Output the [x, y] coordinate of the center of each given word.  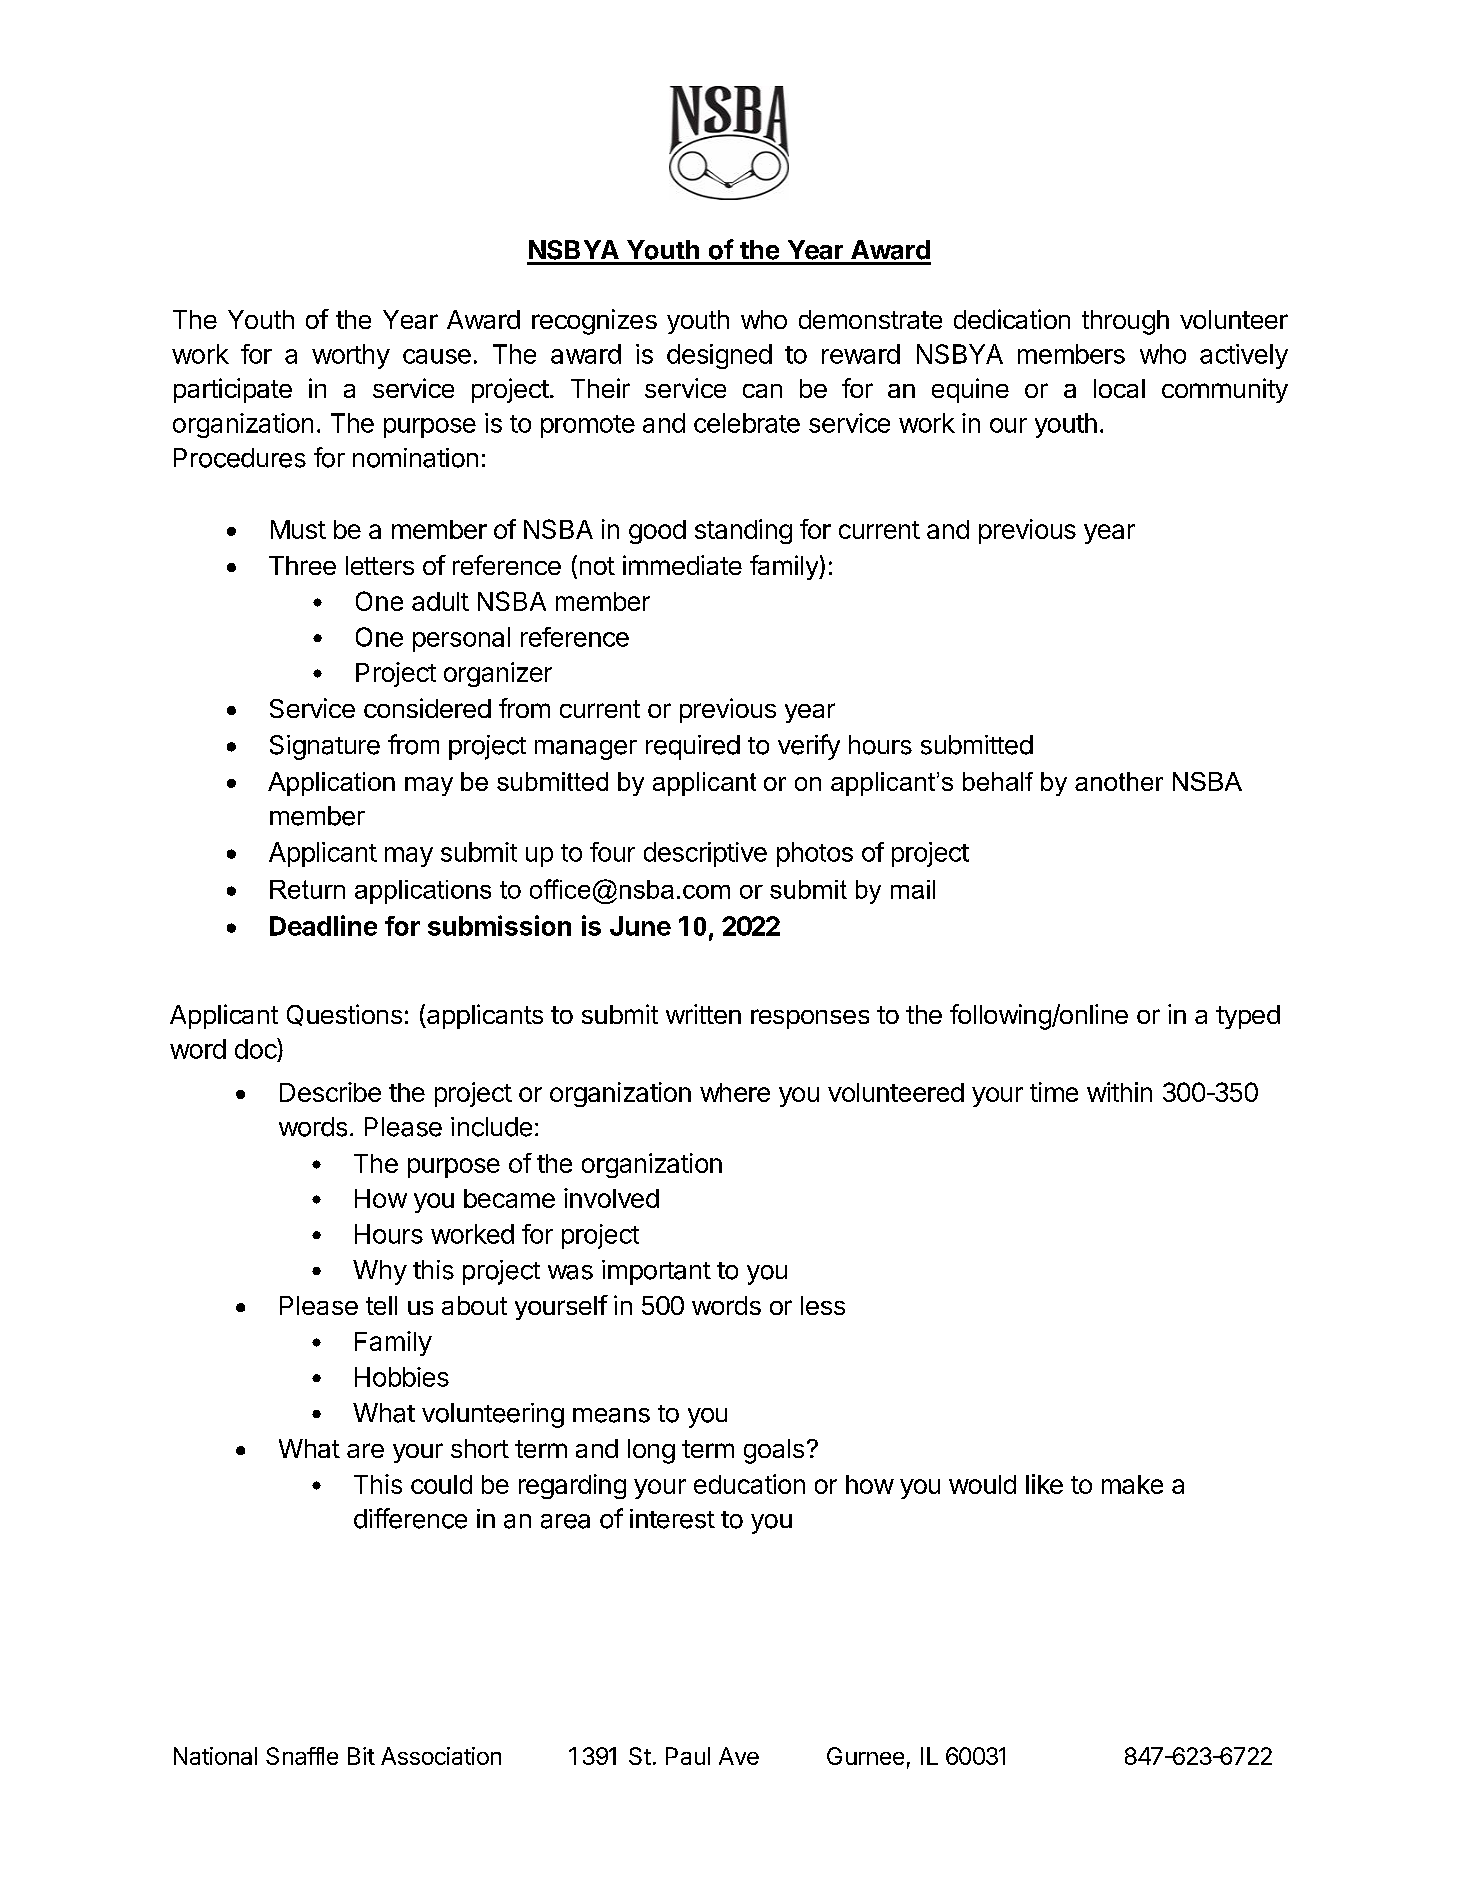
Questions [344, 1015]
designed [719, 356]
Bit [361, 1756]
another [1119, 781]
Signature [325, 747]
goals [774, 1451]
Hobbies [402, 1377]
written [703, 1014]
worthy [351, 356]
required [693, 747]
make [1132, 1484]
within [1119, 1092]
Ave [739, 1756]
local [1119, 388]
